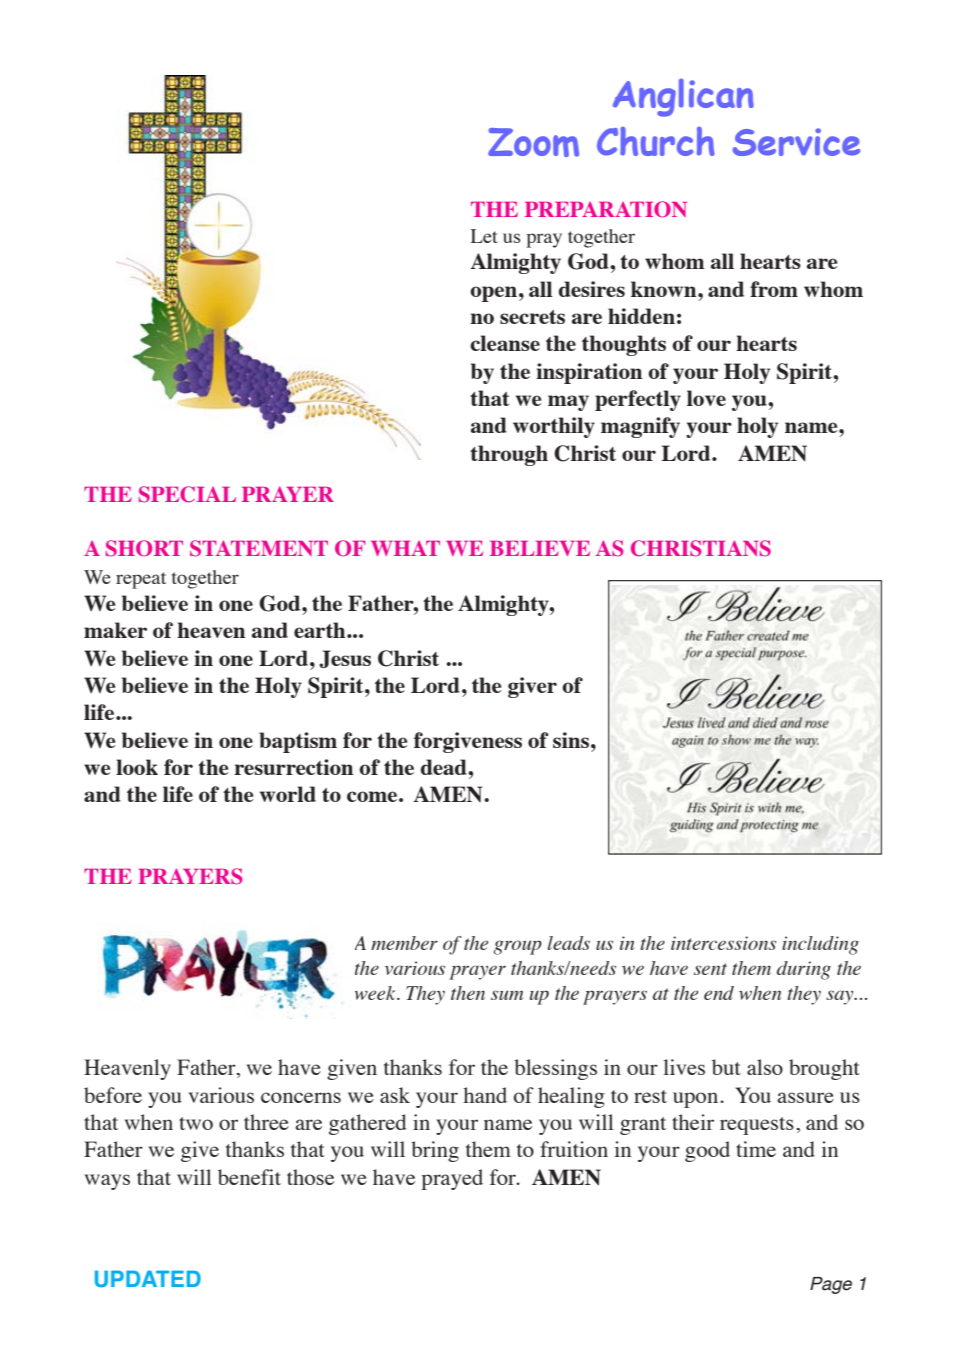  I want to click on UPDATED, so click(148, 1278).
